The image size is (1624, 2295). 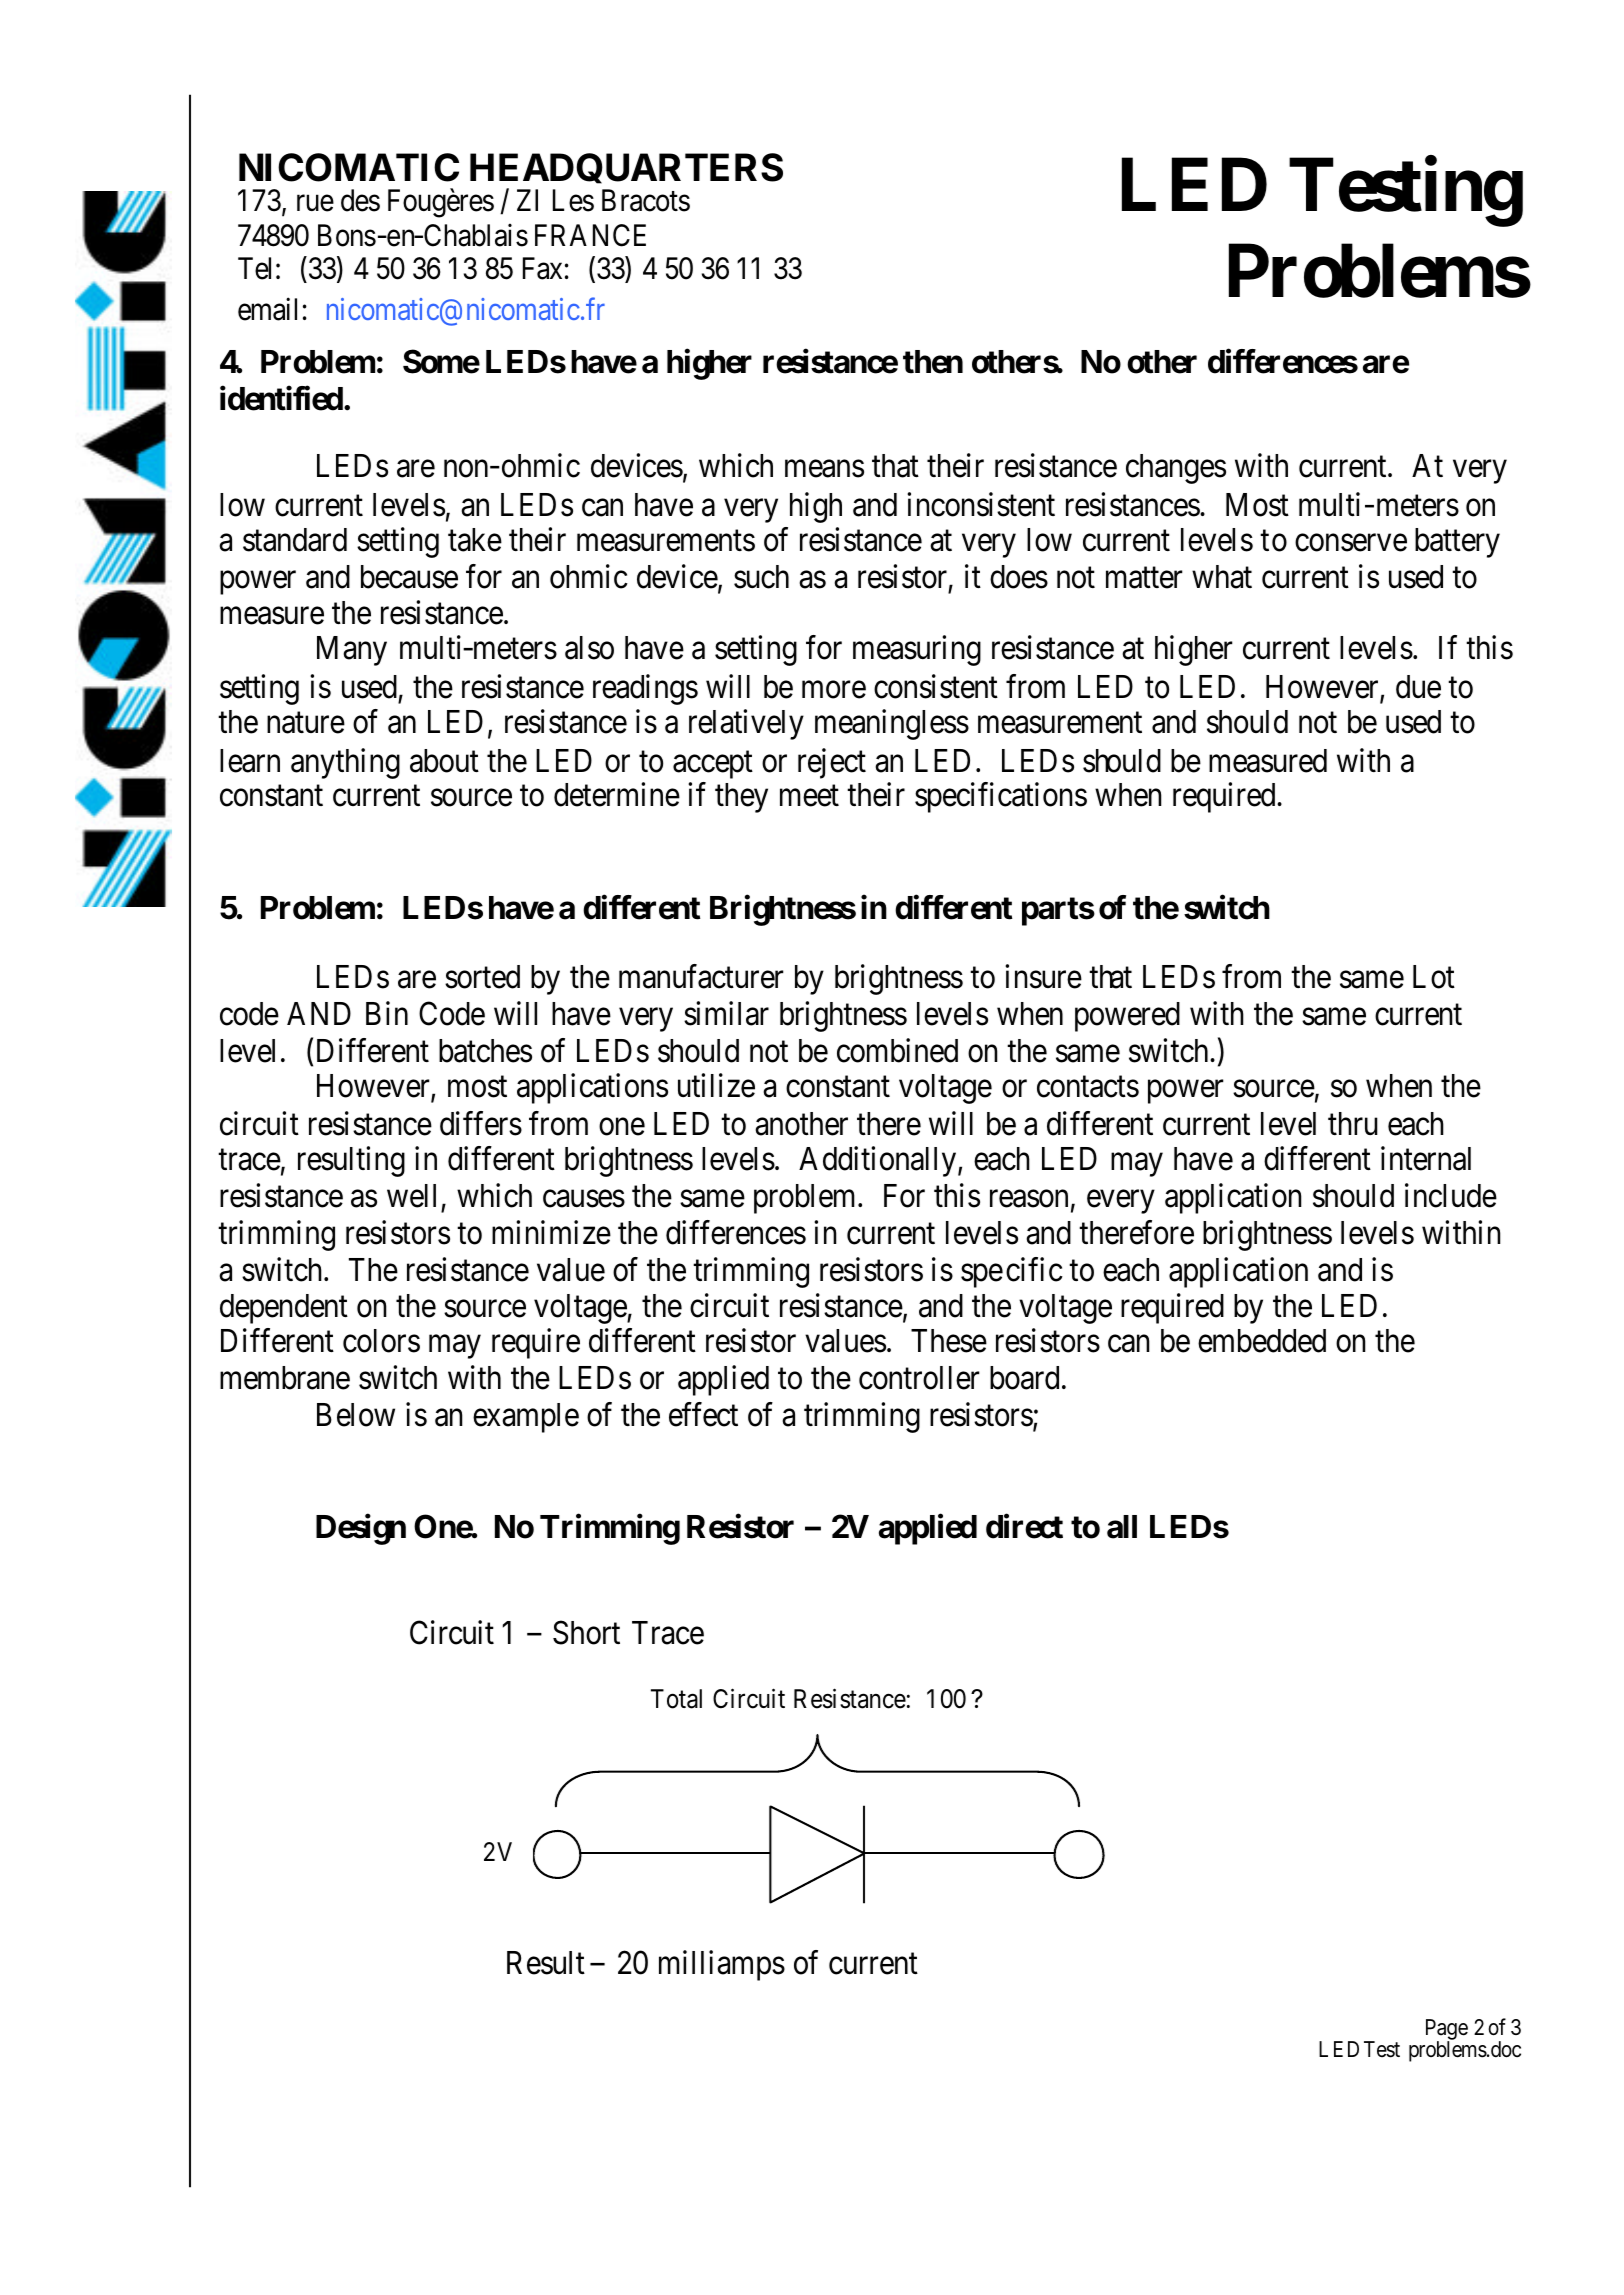 I want to click on milliamps, so click(x=722, y=1965).
